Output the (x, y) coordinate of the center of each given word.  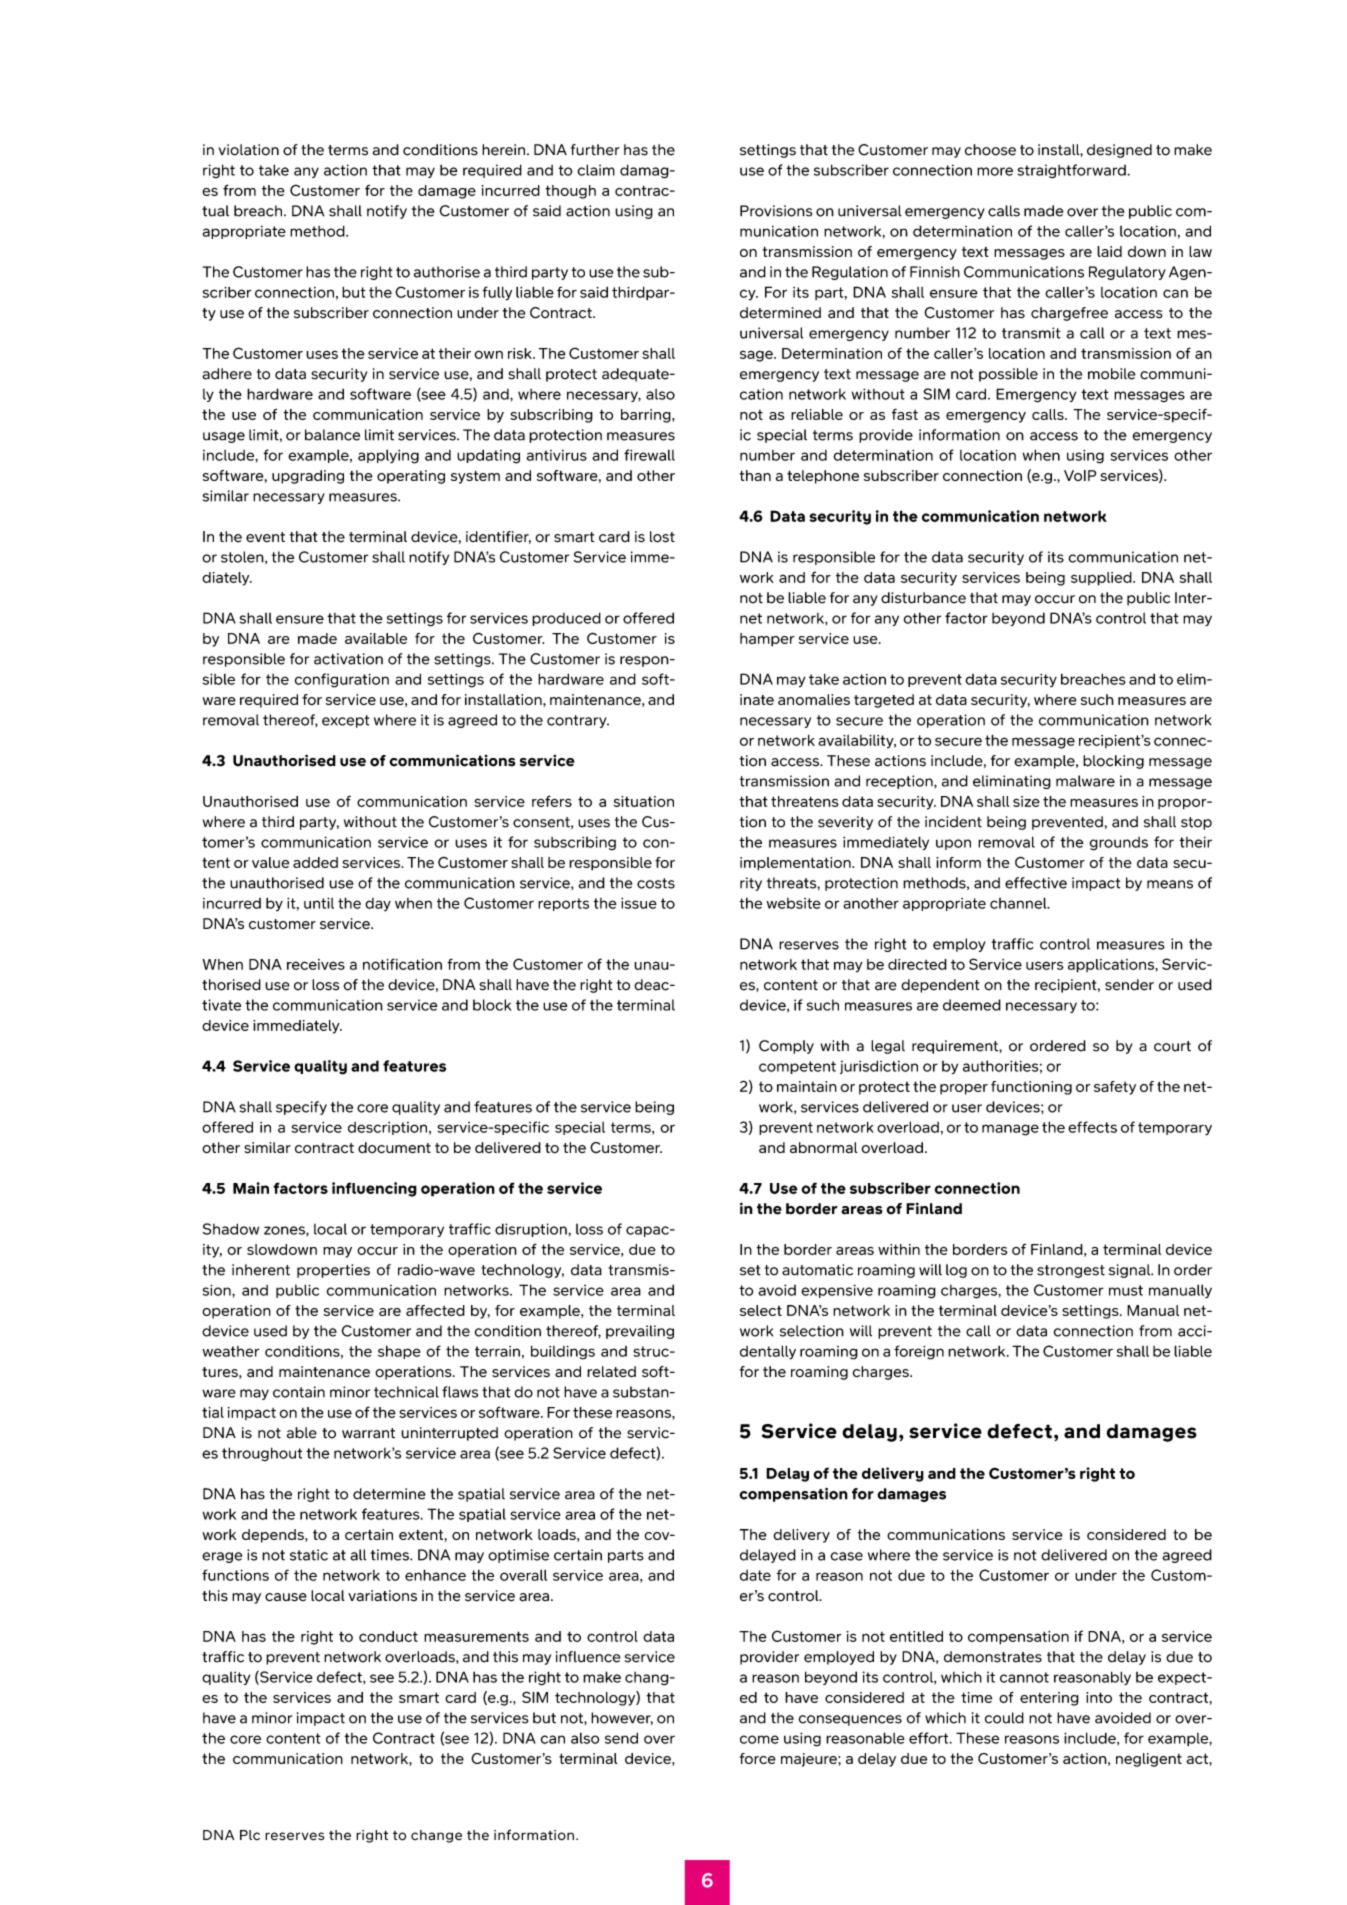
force (758, 1758)
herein (505, 150)
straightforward (1072, 171)
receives (316, 964)
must (1126, 1290)
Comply (786, 1047)
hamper (767, 640)
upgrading (308, 477)
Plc (250, 1835)
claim (596, 170)
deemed (972, 1005)
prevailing (640, 1332)
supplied (1102, 579)
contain (299, 1392)
